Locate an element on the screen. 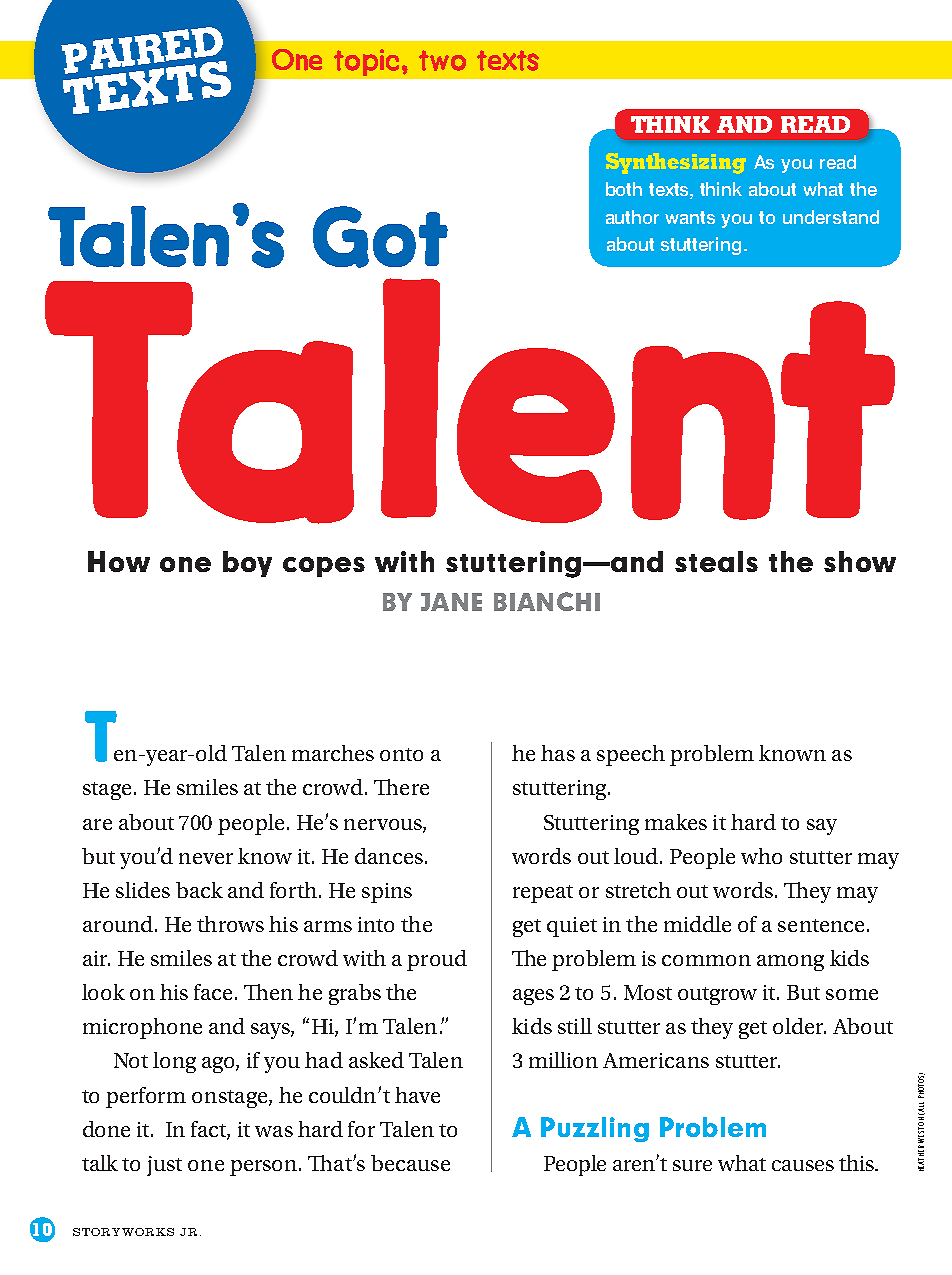 This screenshot has width=952, height=1275. boy is located at coordinates (247, 564).
